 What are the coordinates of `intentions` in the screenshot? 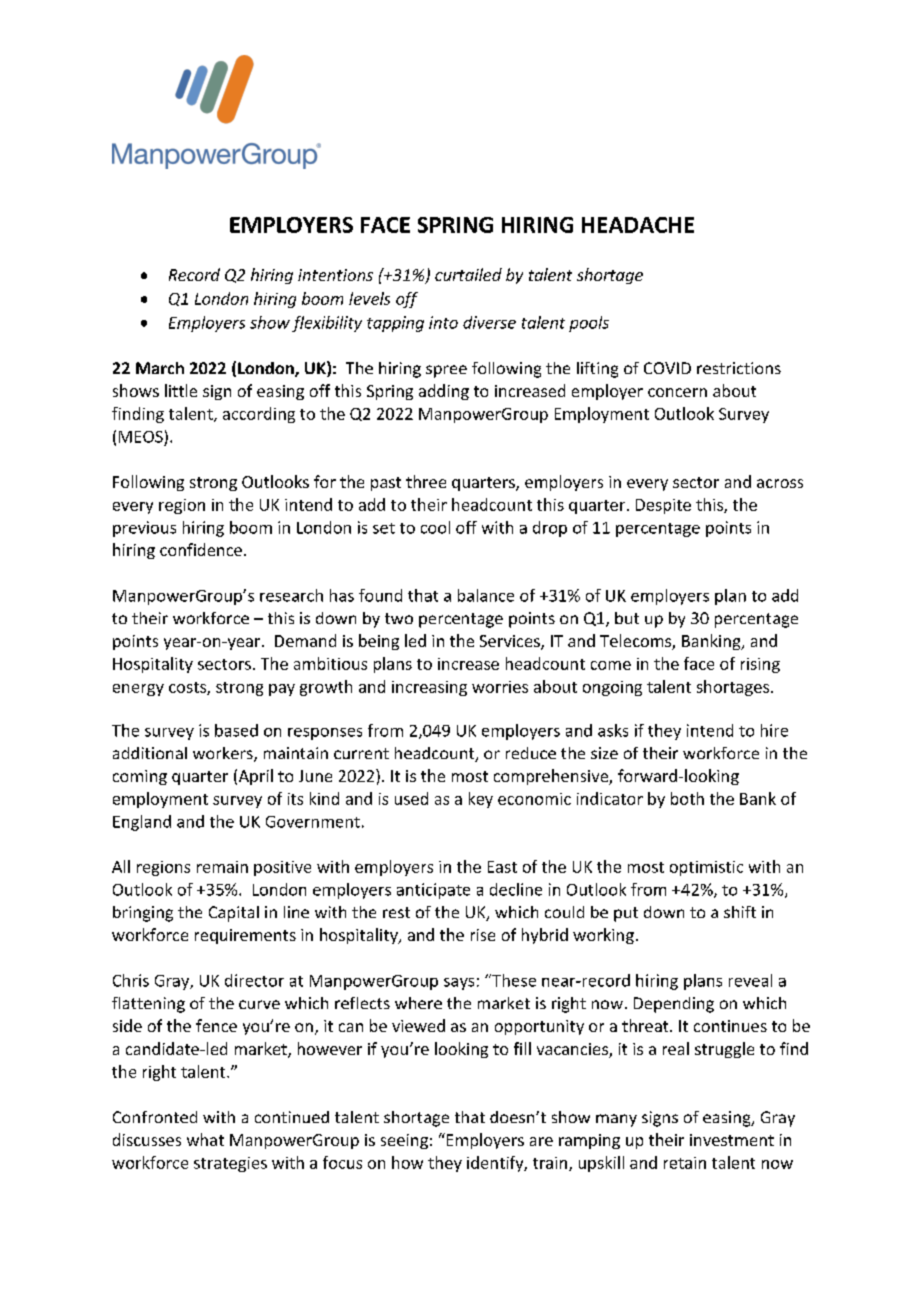 It's located at (335, 275).
